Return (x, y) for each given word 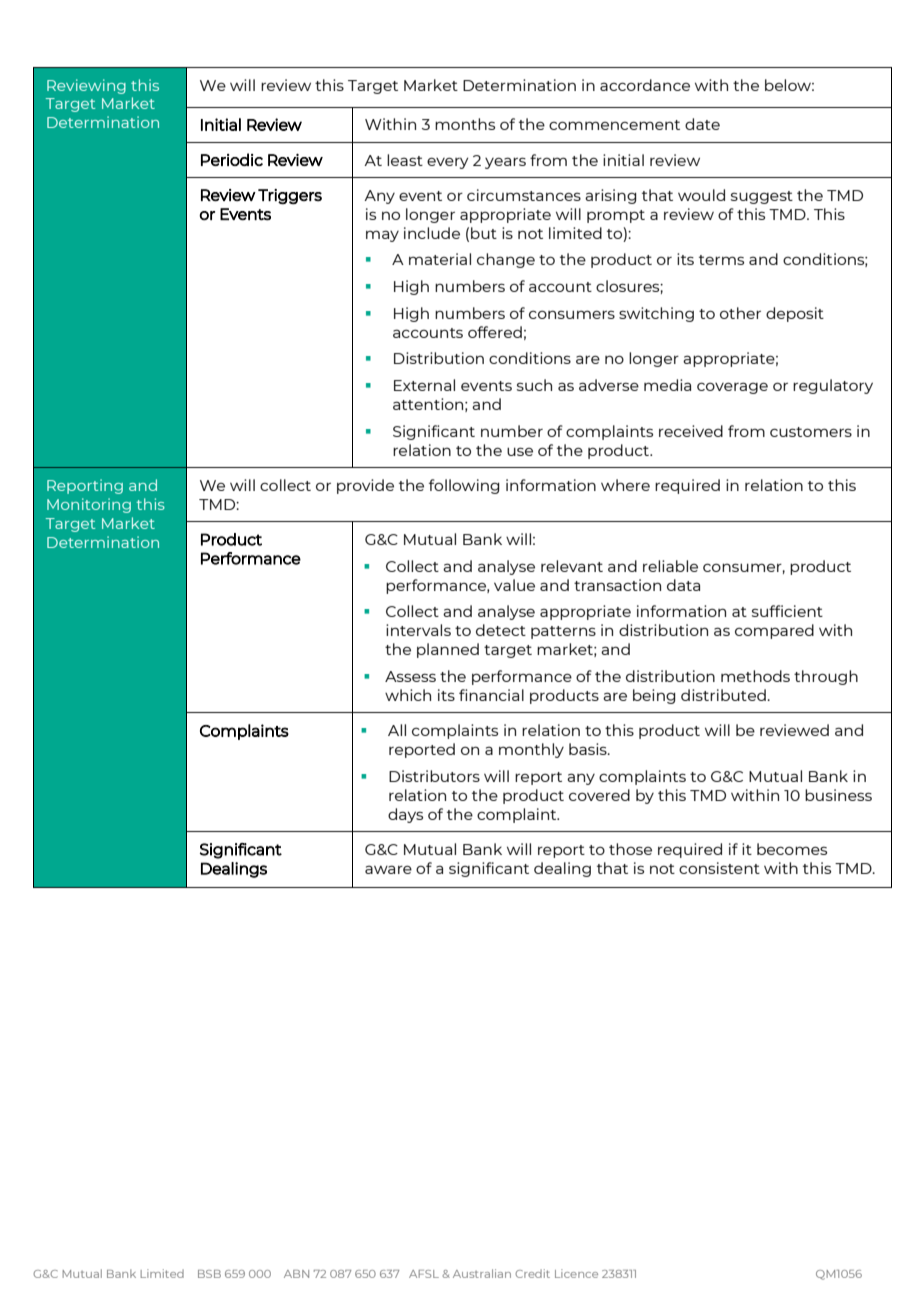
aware (388, 869)
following (464, 486)
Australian (482, 1273)
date (702, 124)
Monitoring (89, 505)
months (465, 124)
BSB (209, 1274)
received (691, 431)
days (405, 815)
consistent (719, 868)
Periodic (232, 159)
